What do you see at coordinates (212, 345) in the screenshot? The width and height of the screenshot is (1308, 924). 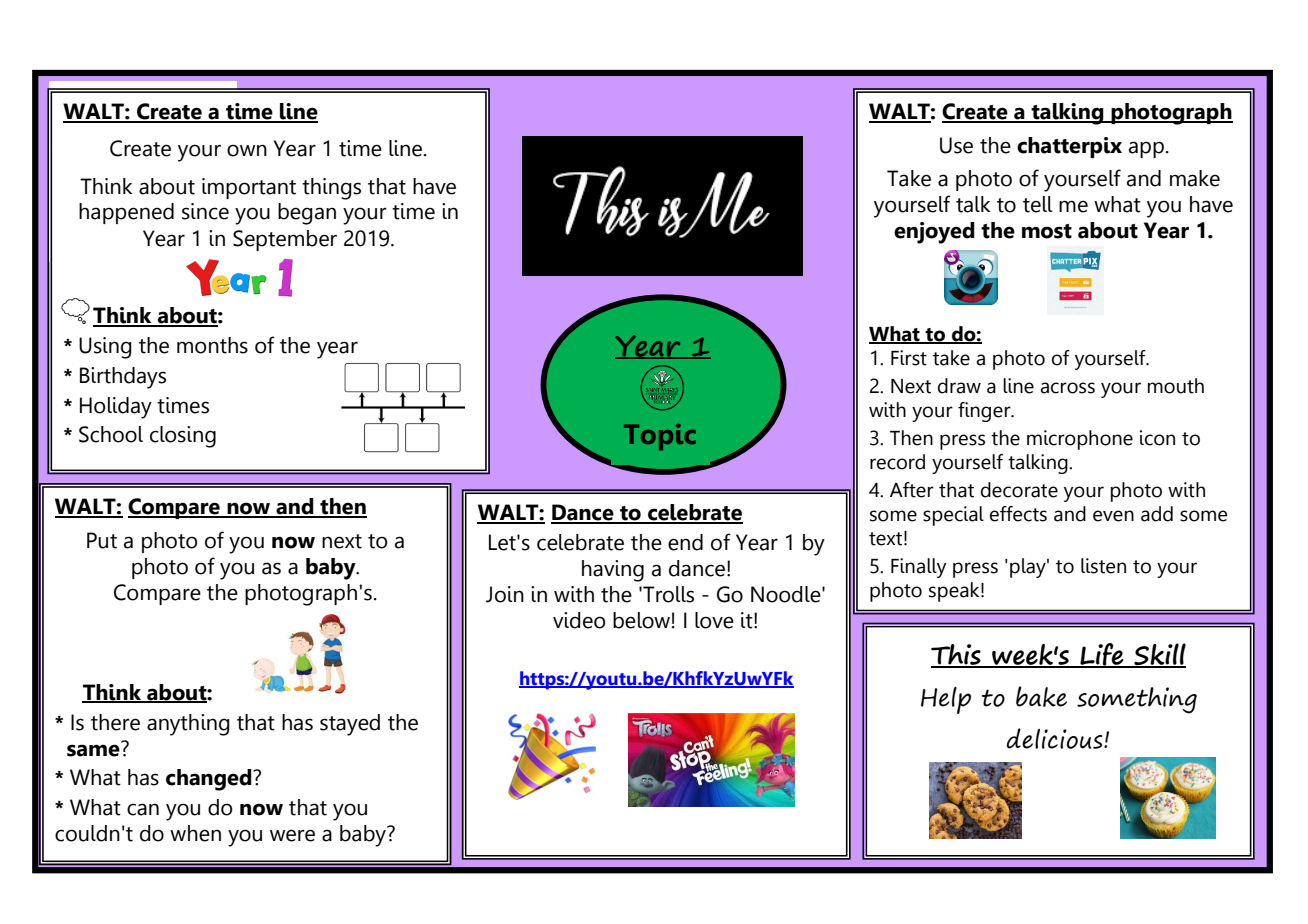 I see `months` at bounding box center [212, 345].
